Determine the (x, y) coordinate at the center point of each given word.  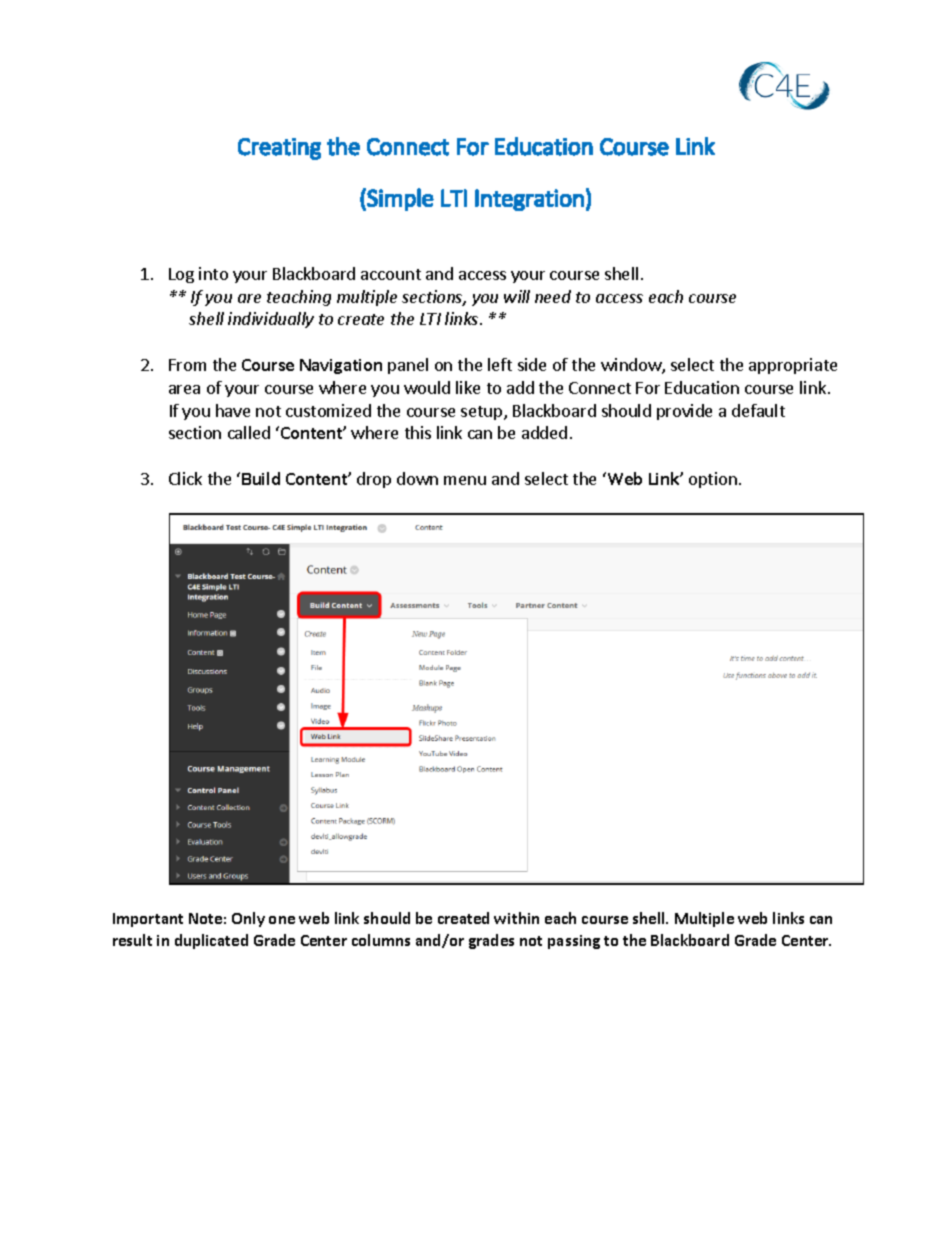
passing (574, 942)
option (713, 480)
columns (381, 940)
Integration (529, 200)
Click (185, 478)
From (187, 365)
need (553, 296)
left (500, 364)
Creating (279, 149)
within (516, 918)
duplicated (211, 941)
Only (248, 919)
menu (465, 480)
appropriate (793, 366)
